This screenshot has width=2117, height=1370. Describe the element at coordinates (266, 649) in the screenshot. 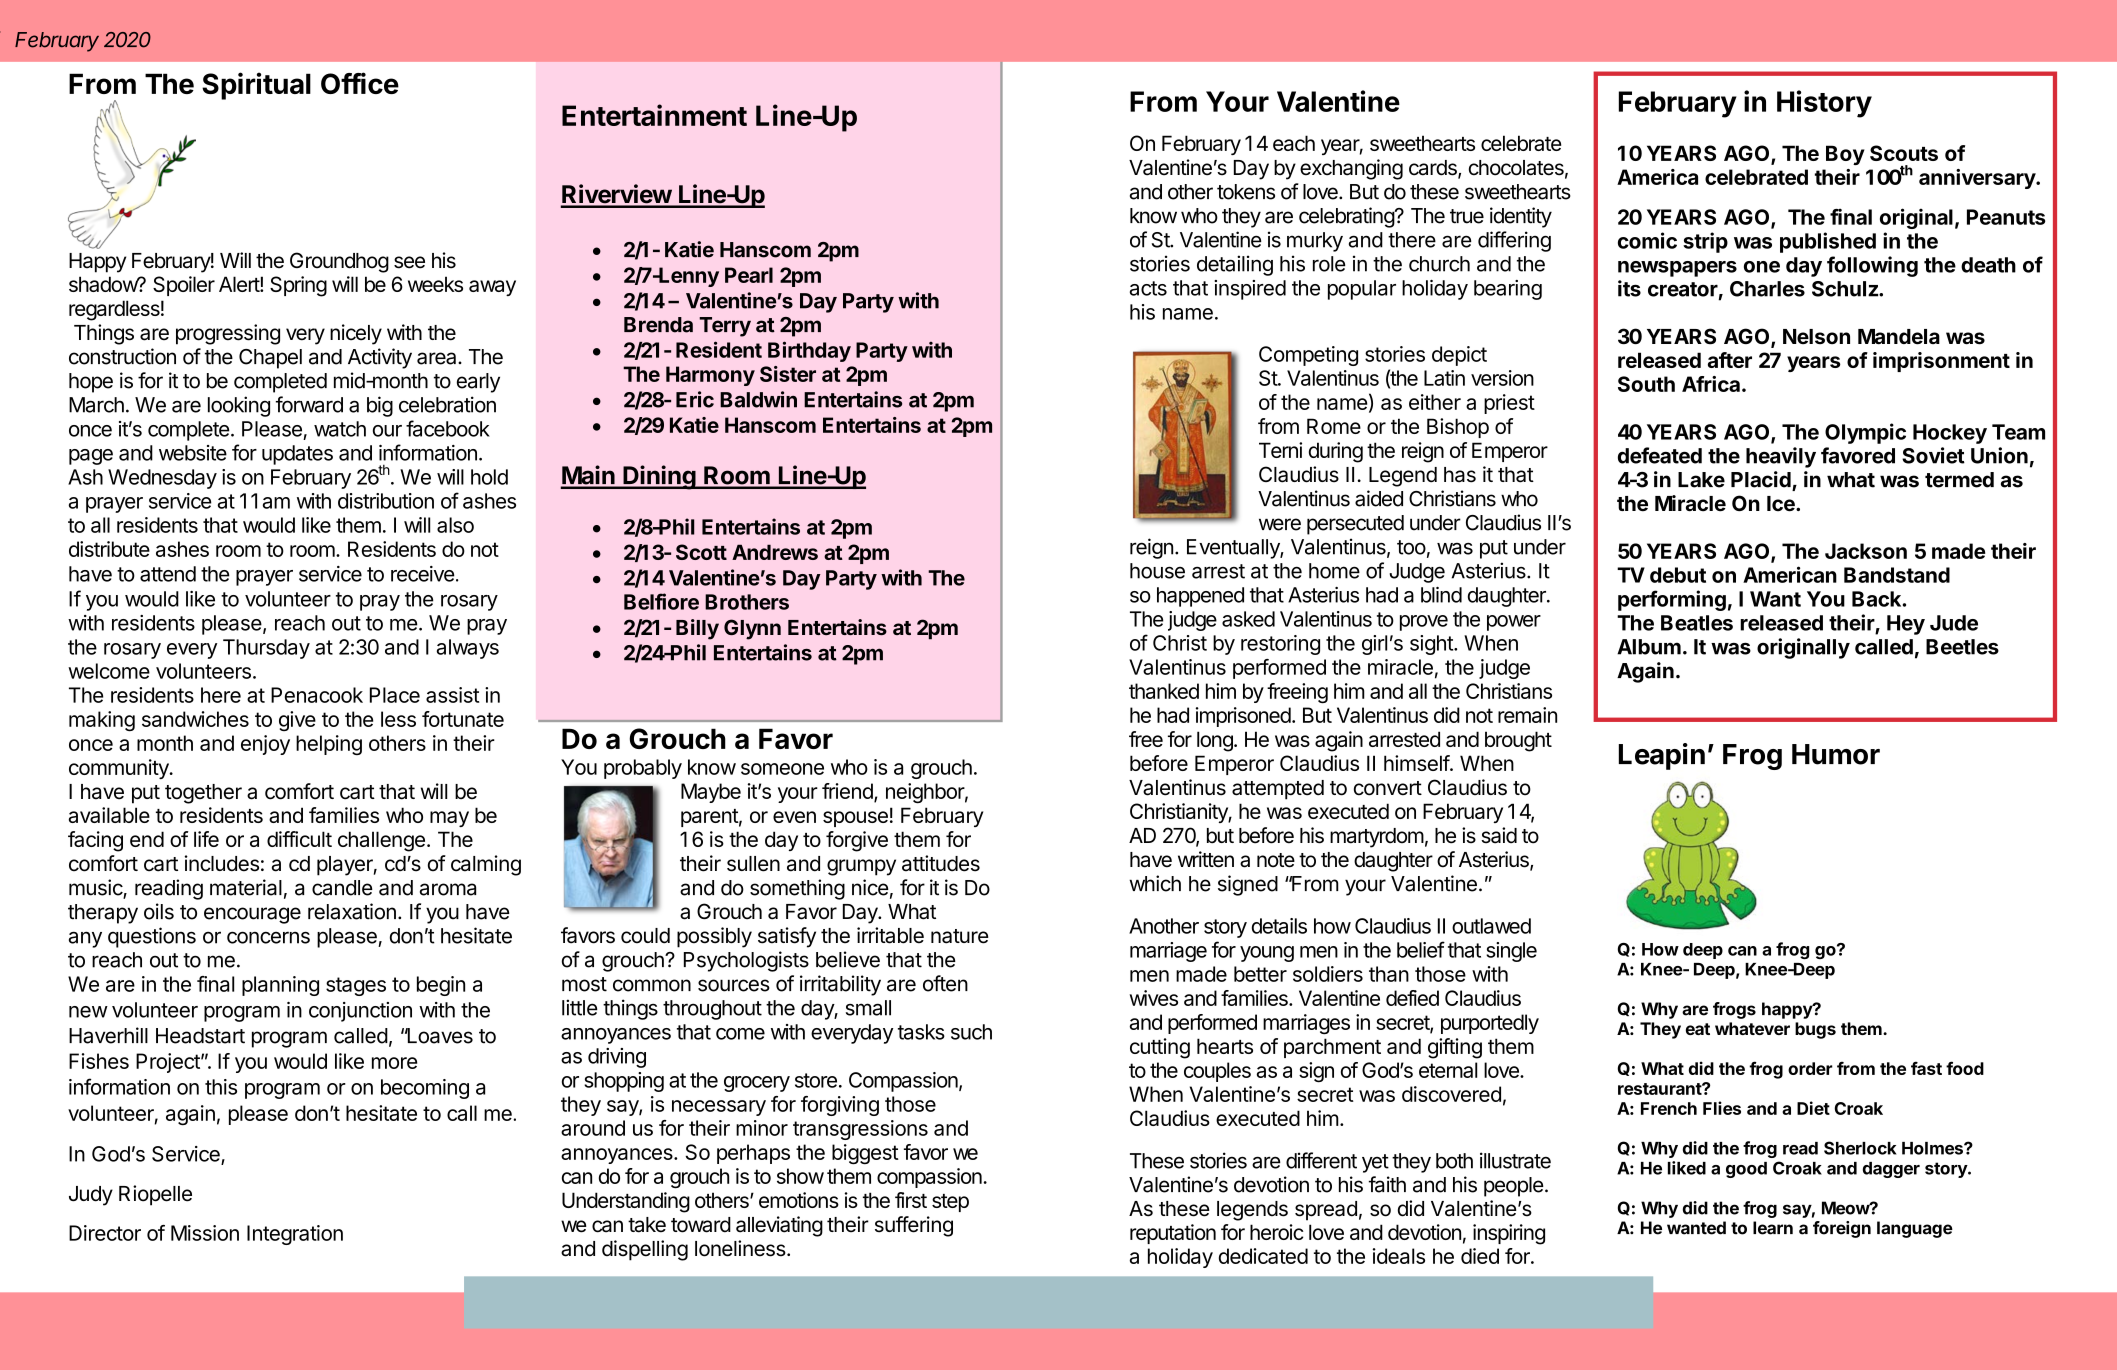

I see `Thursday` at that location.
